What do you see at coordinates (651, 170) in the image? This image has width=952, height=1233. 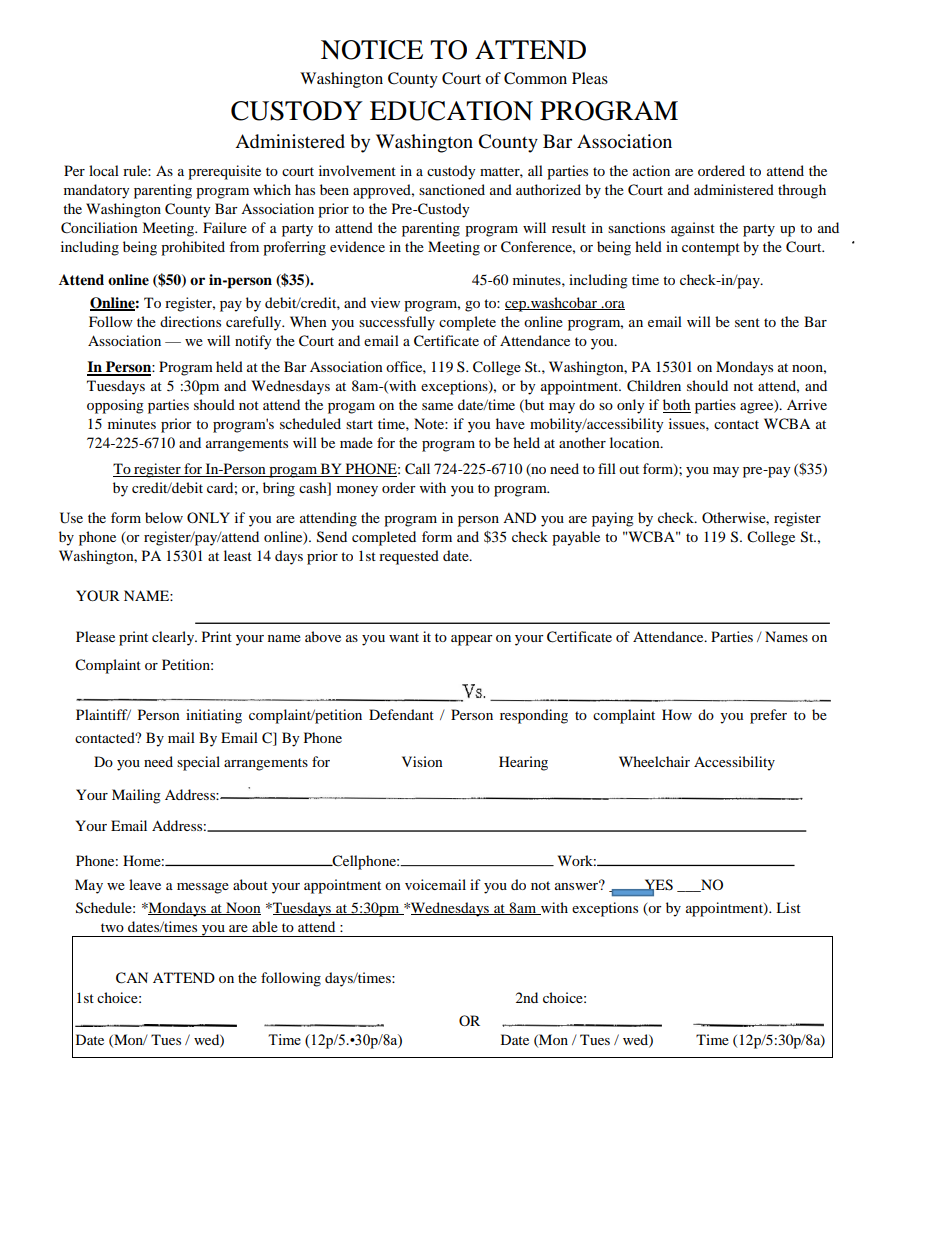 I see `action` at bounding box center [651, 170].
